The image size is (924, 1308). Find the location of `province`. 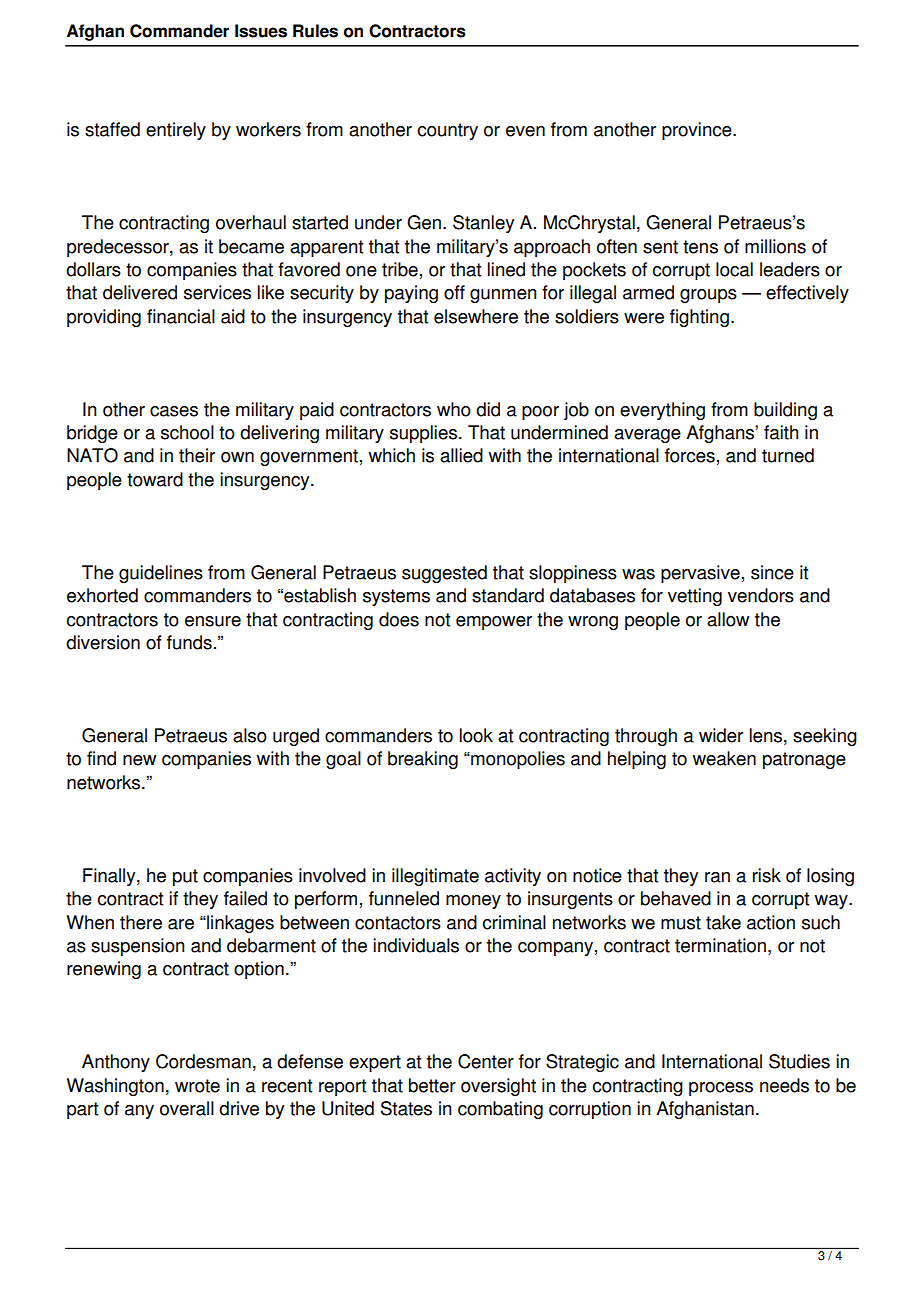

province is located at coordinates (698, 131).
